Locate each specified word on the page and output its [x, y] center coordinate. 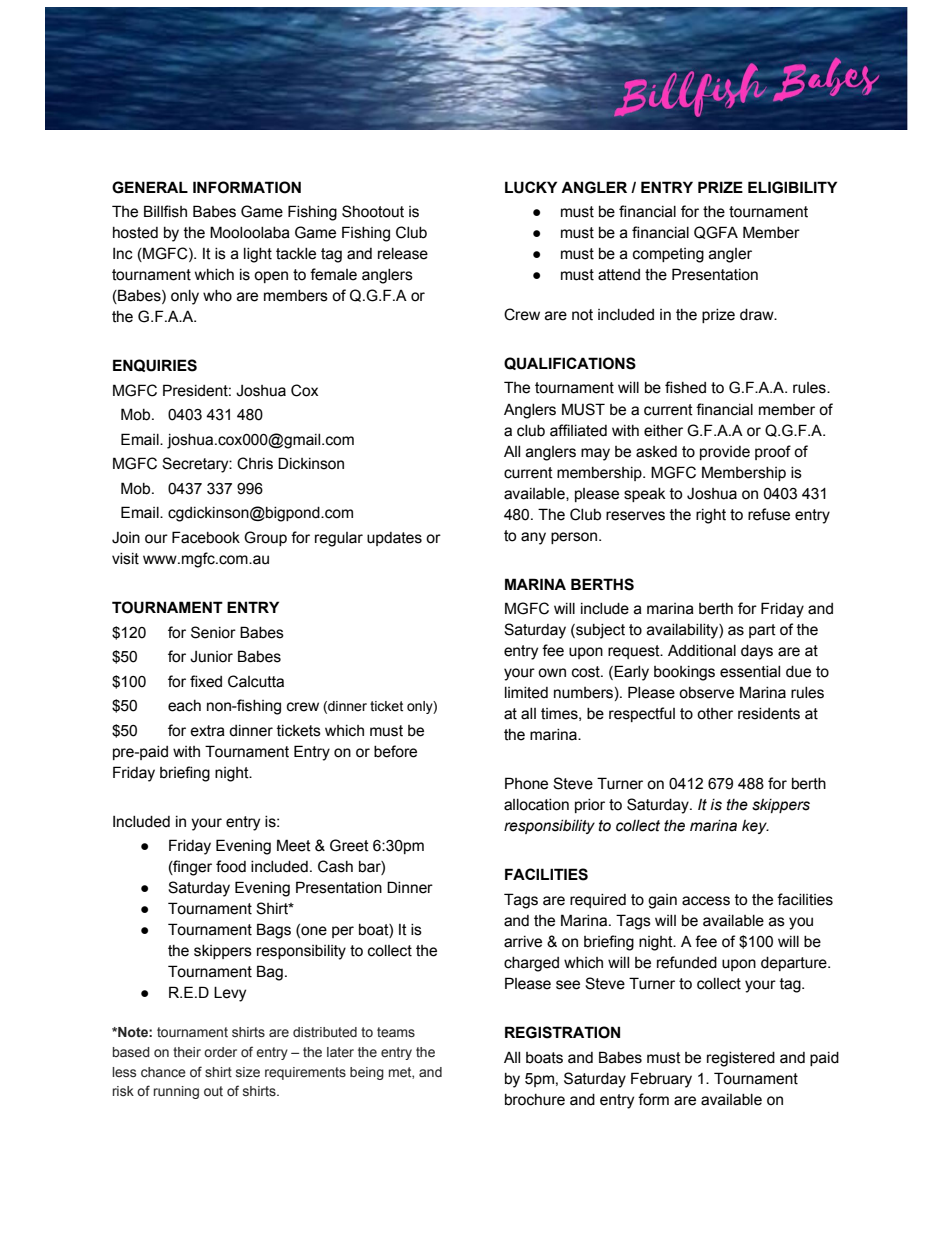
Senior [213, 632]
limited [526, 693]
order [220, 1052]
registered [741, 1059]
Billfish [165, 211]
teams [396, 1032]
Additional [702, 651]
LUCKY [531, 187]
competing [668, 255]
